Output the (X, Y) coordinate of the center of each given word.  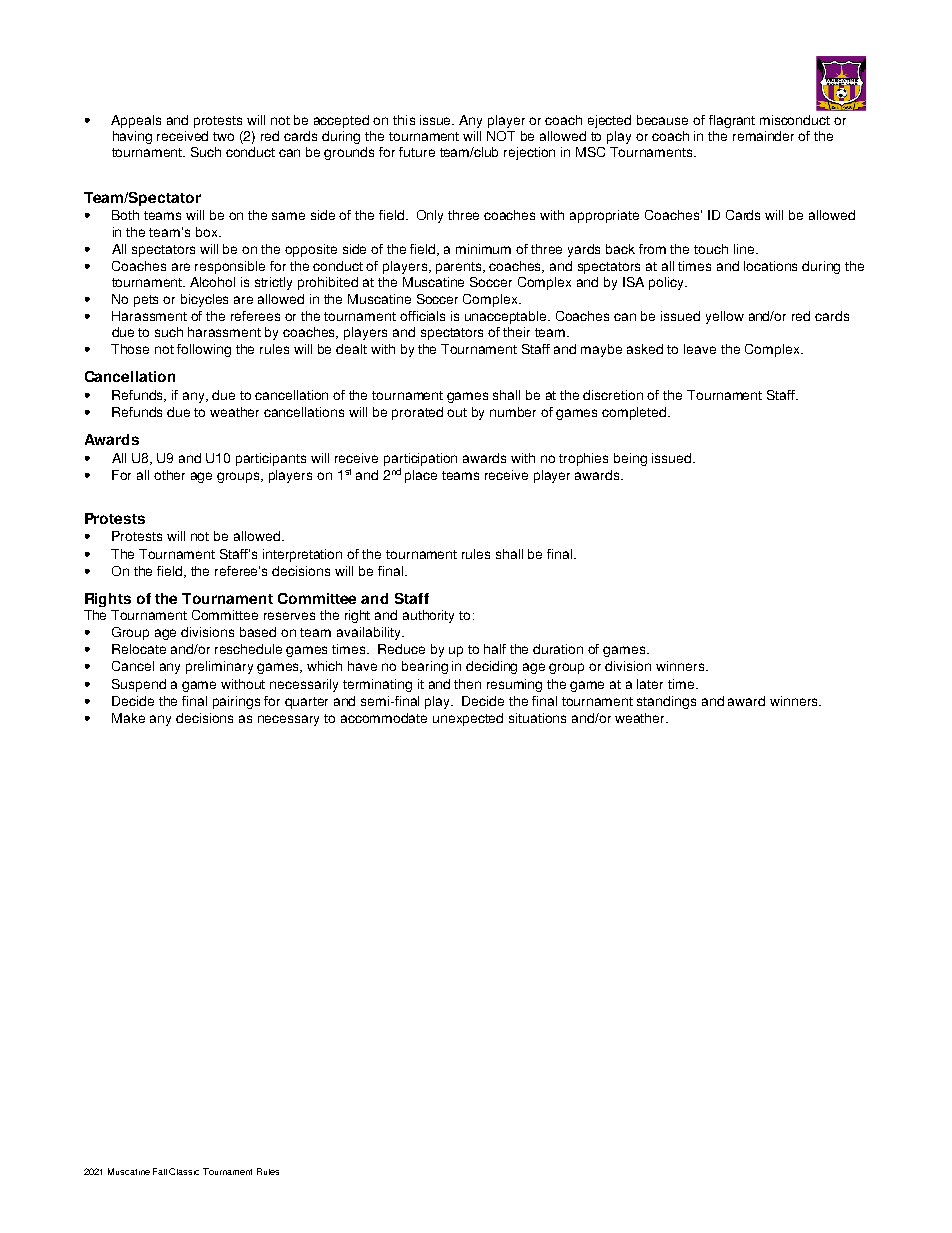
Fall (160, 1171)
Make (128, 718)
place (421, 476)
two (223, 136)
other (169, 475)
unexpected (468, 719)
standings (666, 702)
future (417, 152)
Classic (184, 1171)
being (630, 459)
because (662, 120)
